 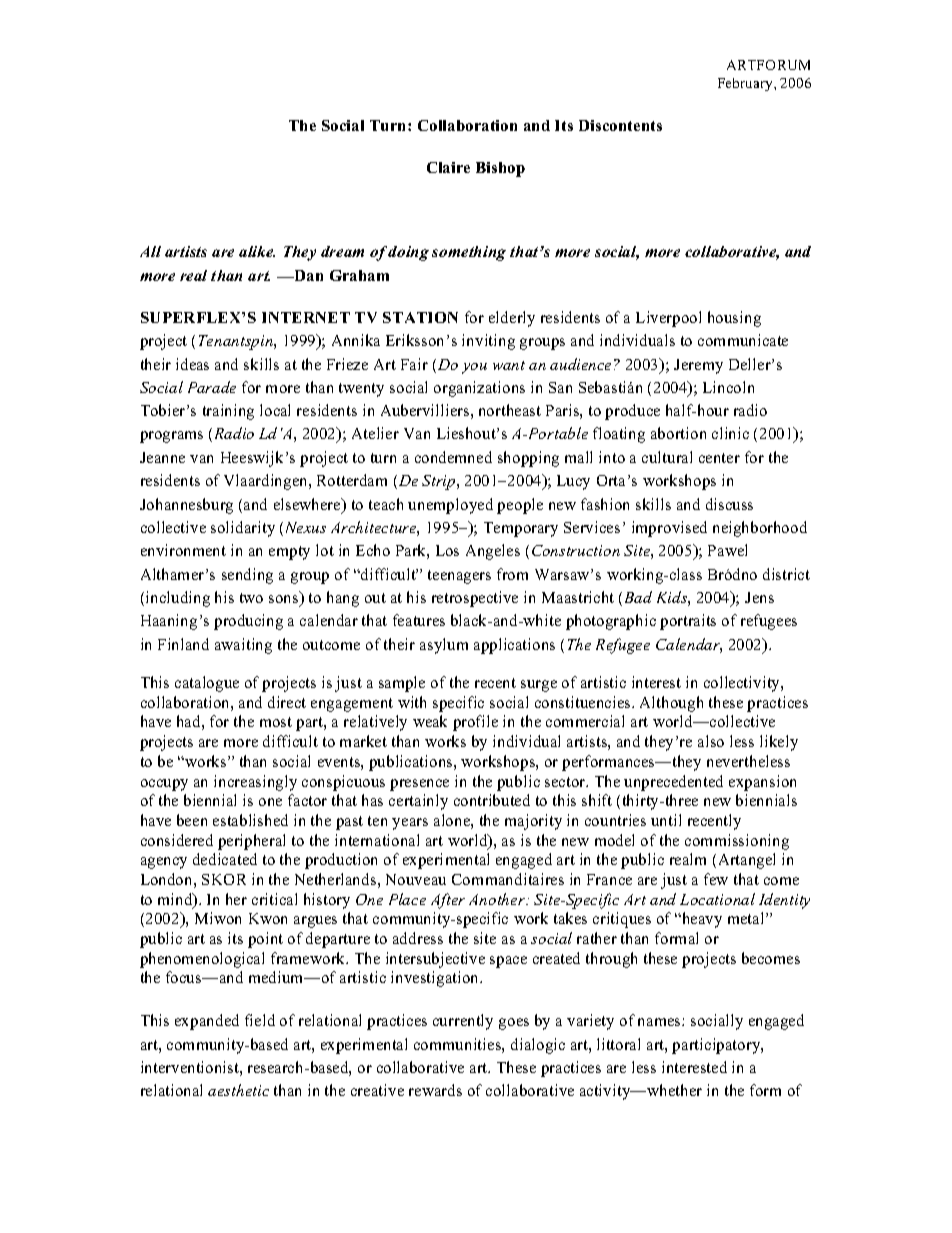 I want to click on alike, so click(x=257, y=251).
